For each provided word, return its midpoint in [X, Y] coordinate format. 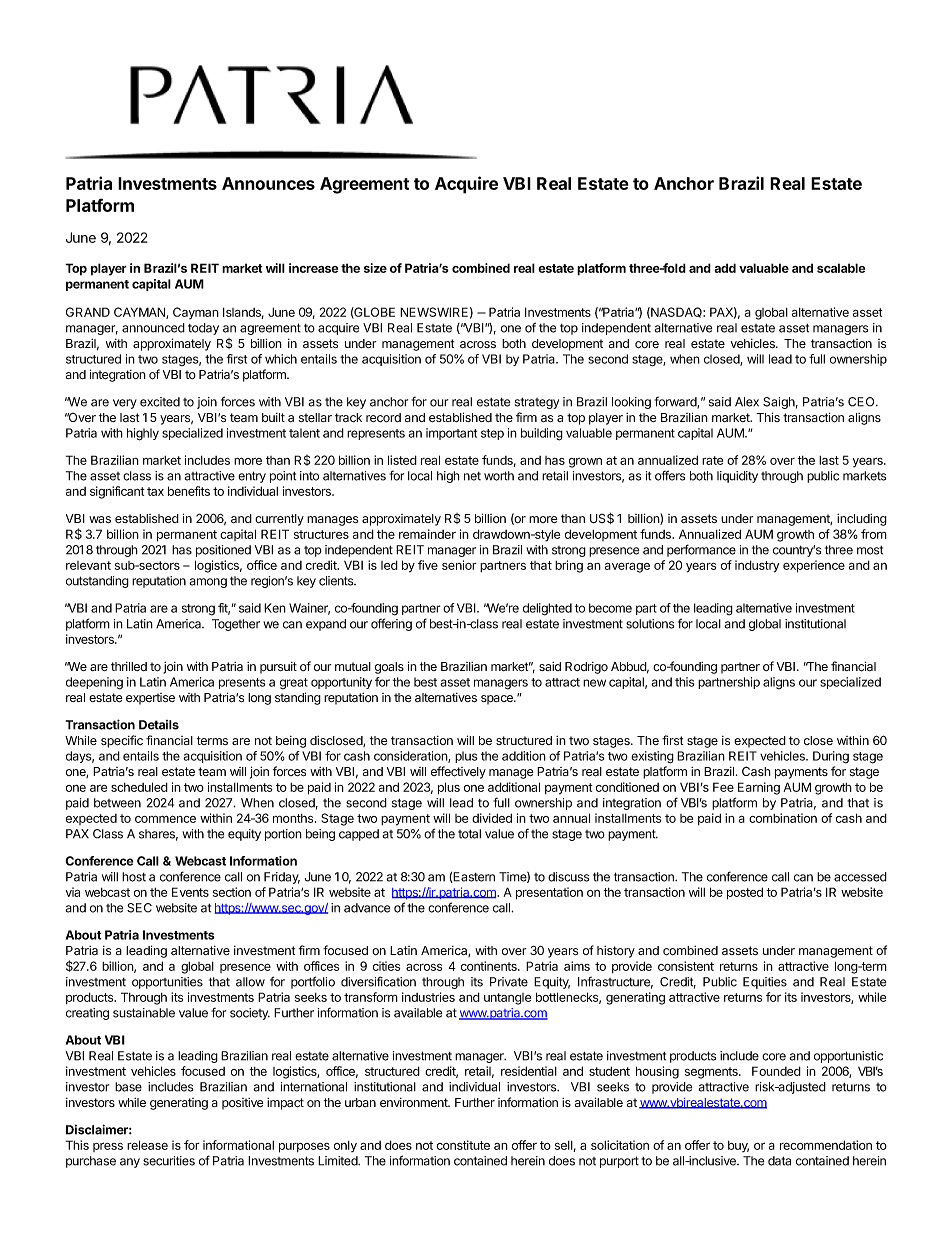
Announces [268, 183]
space [498, 700]
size [375, 268]
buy [738, 1146]
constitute [463, 1145]
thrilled [129, 666]
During [831, 757]
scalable [841, 268]
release [147, 1145]
